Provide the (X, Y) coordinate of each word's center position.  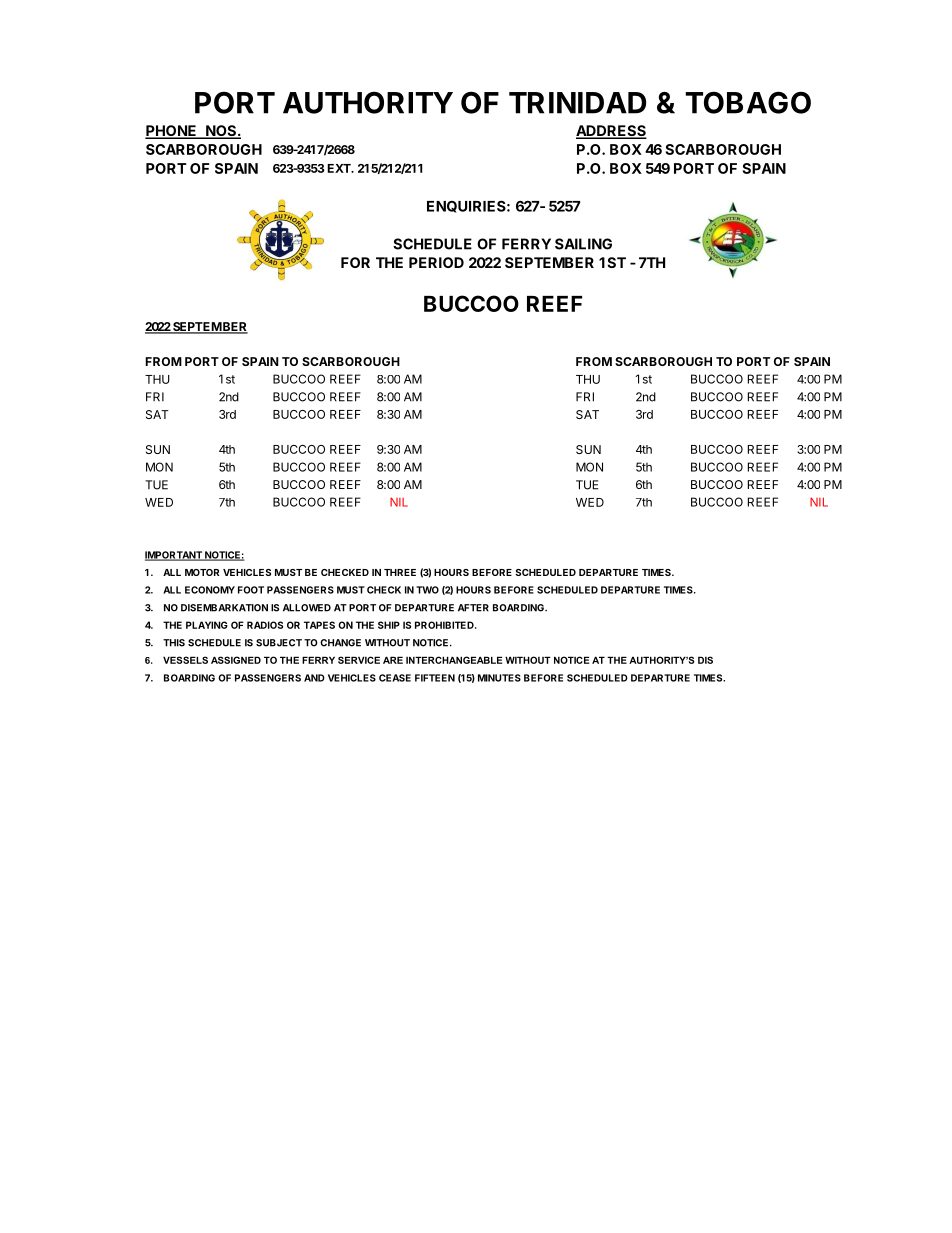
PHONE (172, 132)
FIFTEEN (435, 678)
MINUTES (499, 678)
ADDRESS (611, 132)
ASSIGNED (236, 660)
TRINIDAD (577, 103)
